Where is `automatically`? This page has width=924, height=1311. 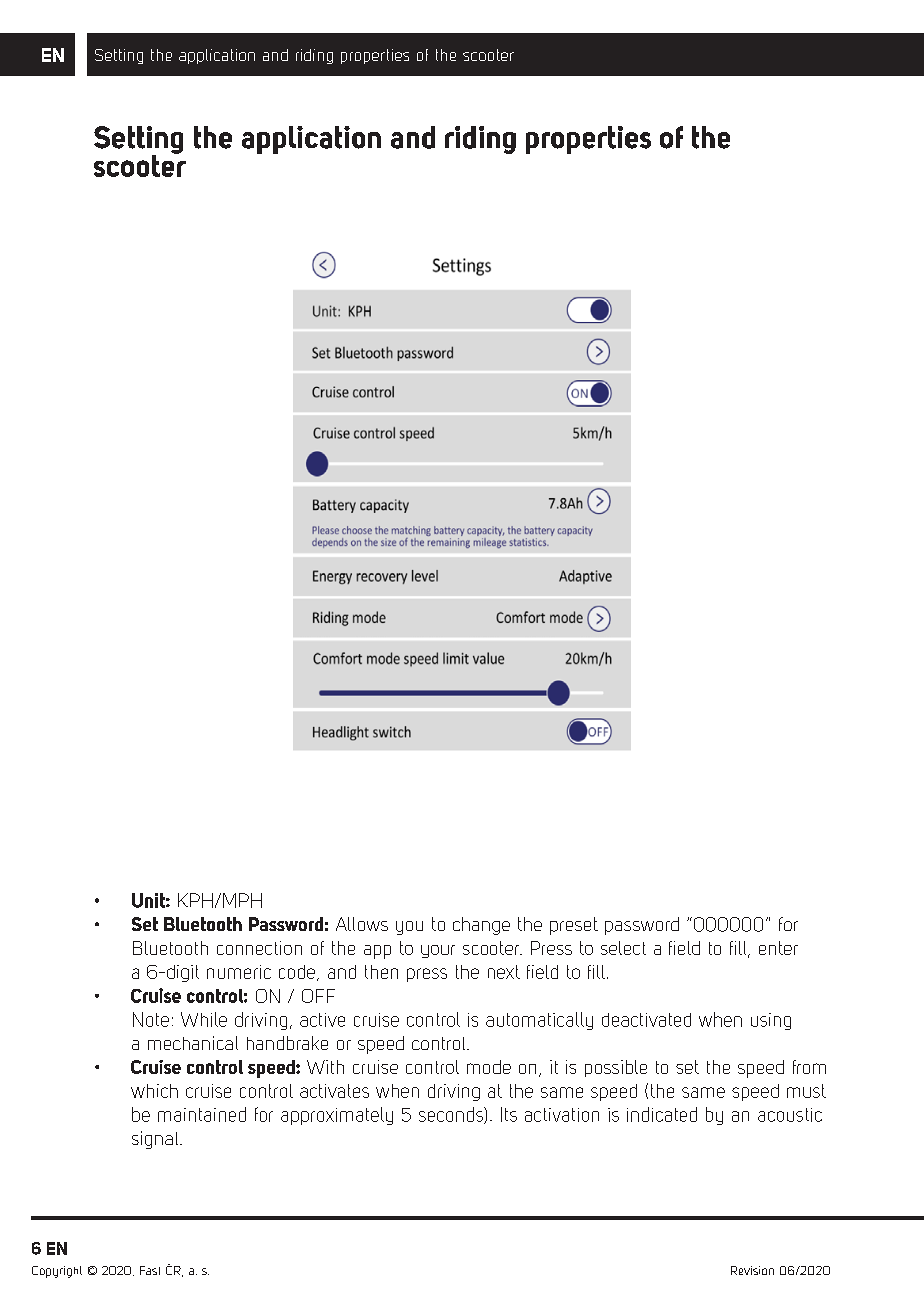
automatically is located at coordinates (539, 1021).
